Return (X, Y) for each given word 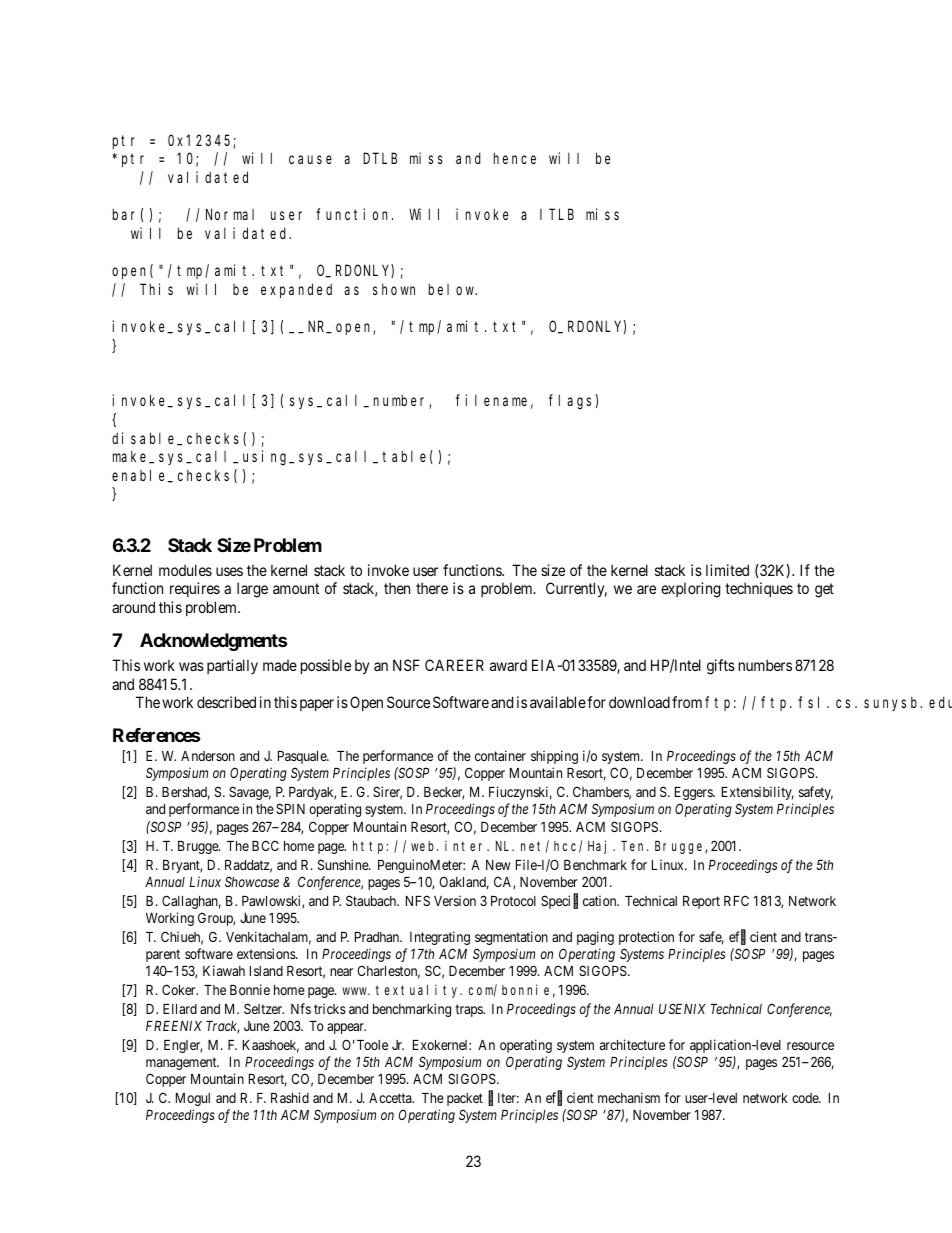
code (806, 1098)
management (182, 1063)
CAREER (454, 665)
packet (465, 1099)
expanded (296, 290)
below (453, 289)
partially (232, 666)
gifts (721, 667)
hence (515, 158)
